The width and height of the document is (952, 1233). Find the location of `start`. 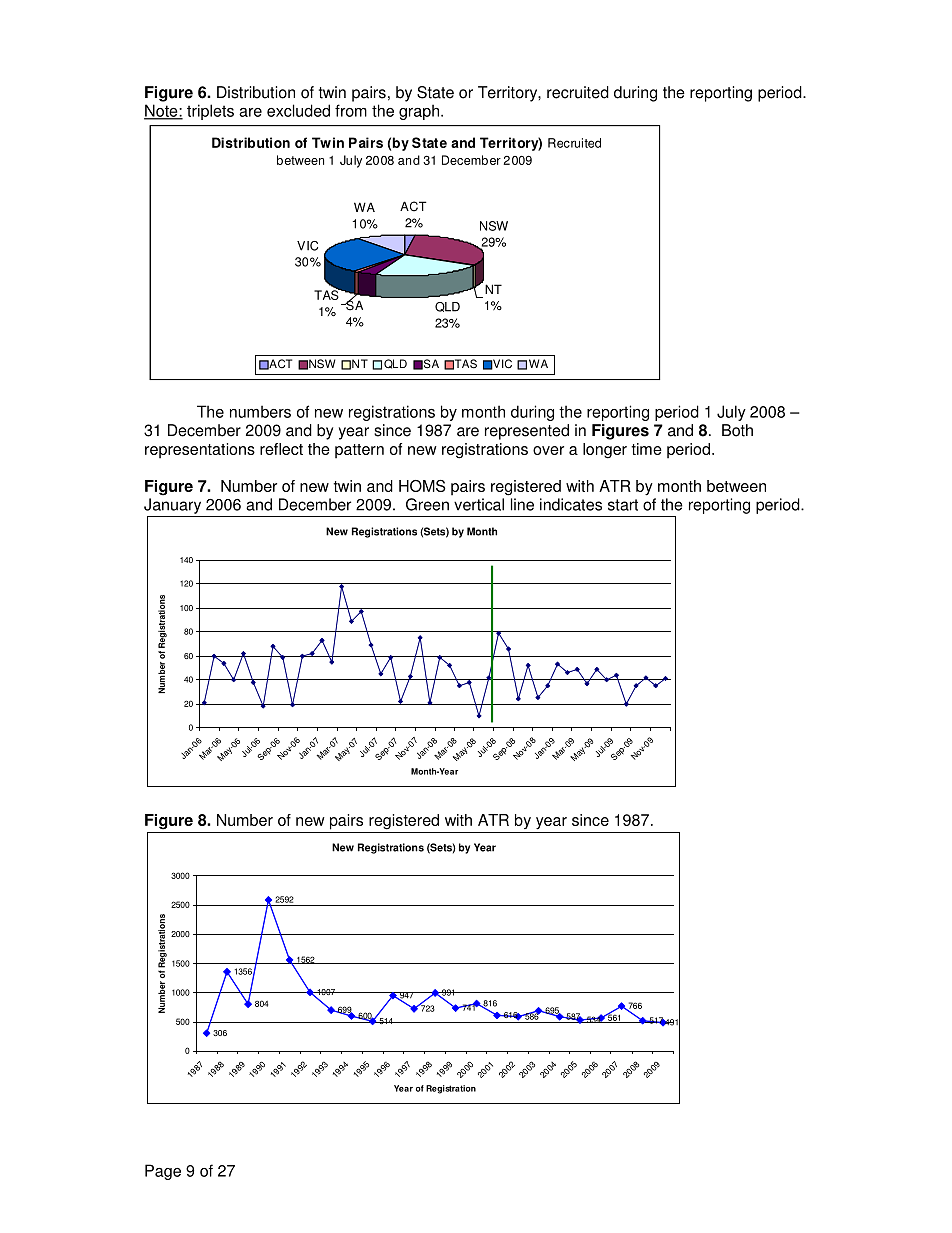

start is located at coordinates (623, 505).
